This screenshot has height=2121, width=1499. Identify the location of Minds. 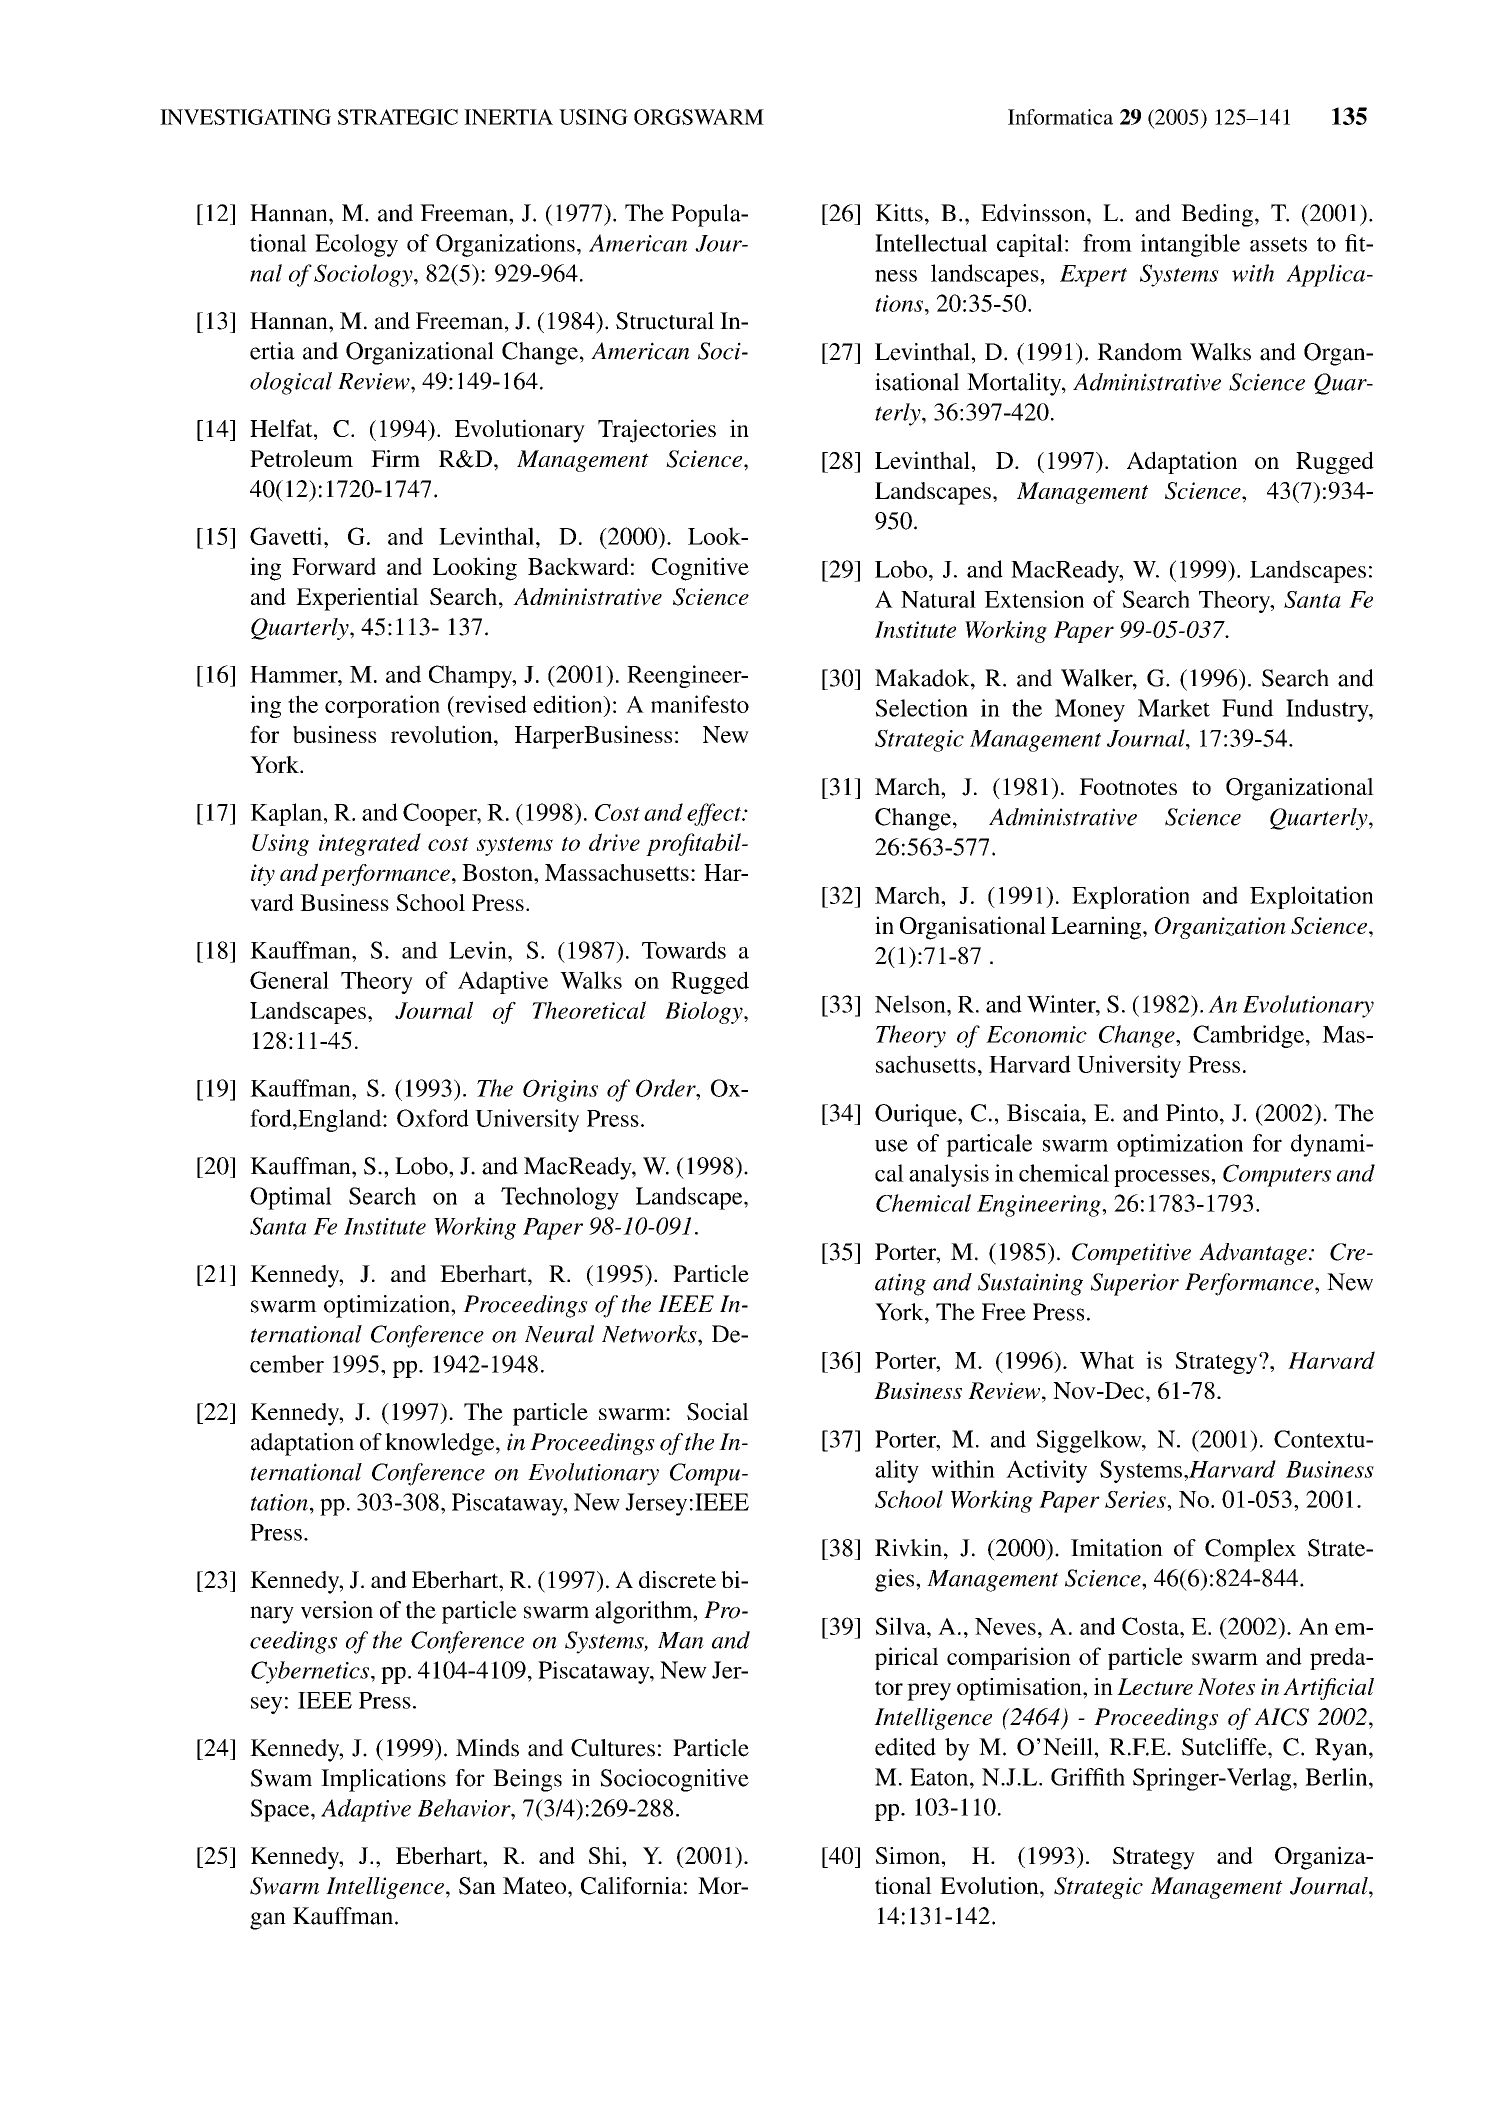
(487, 1748).
